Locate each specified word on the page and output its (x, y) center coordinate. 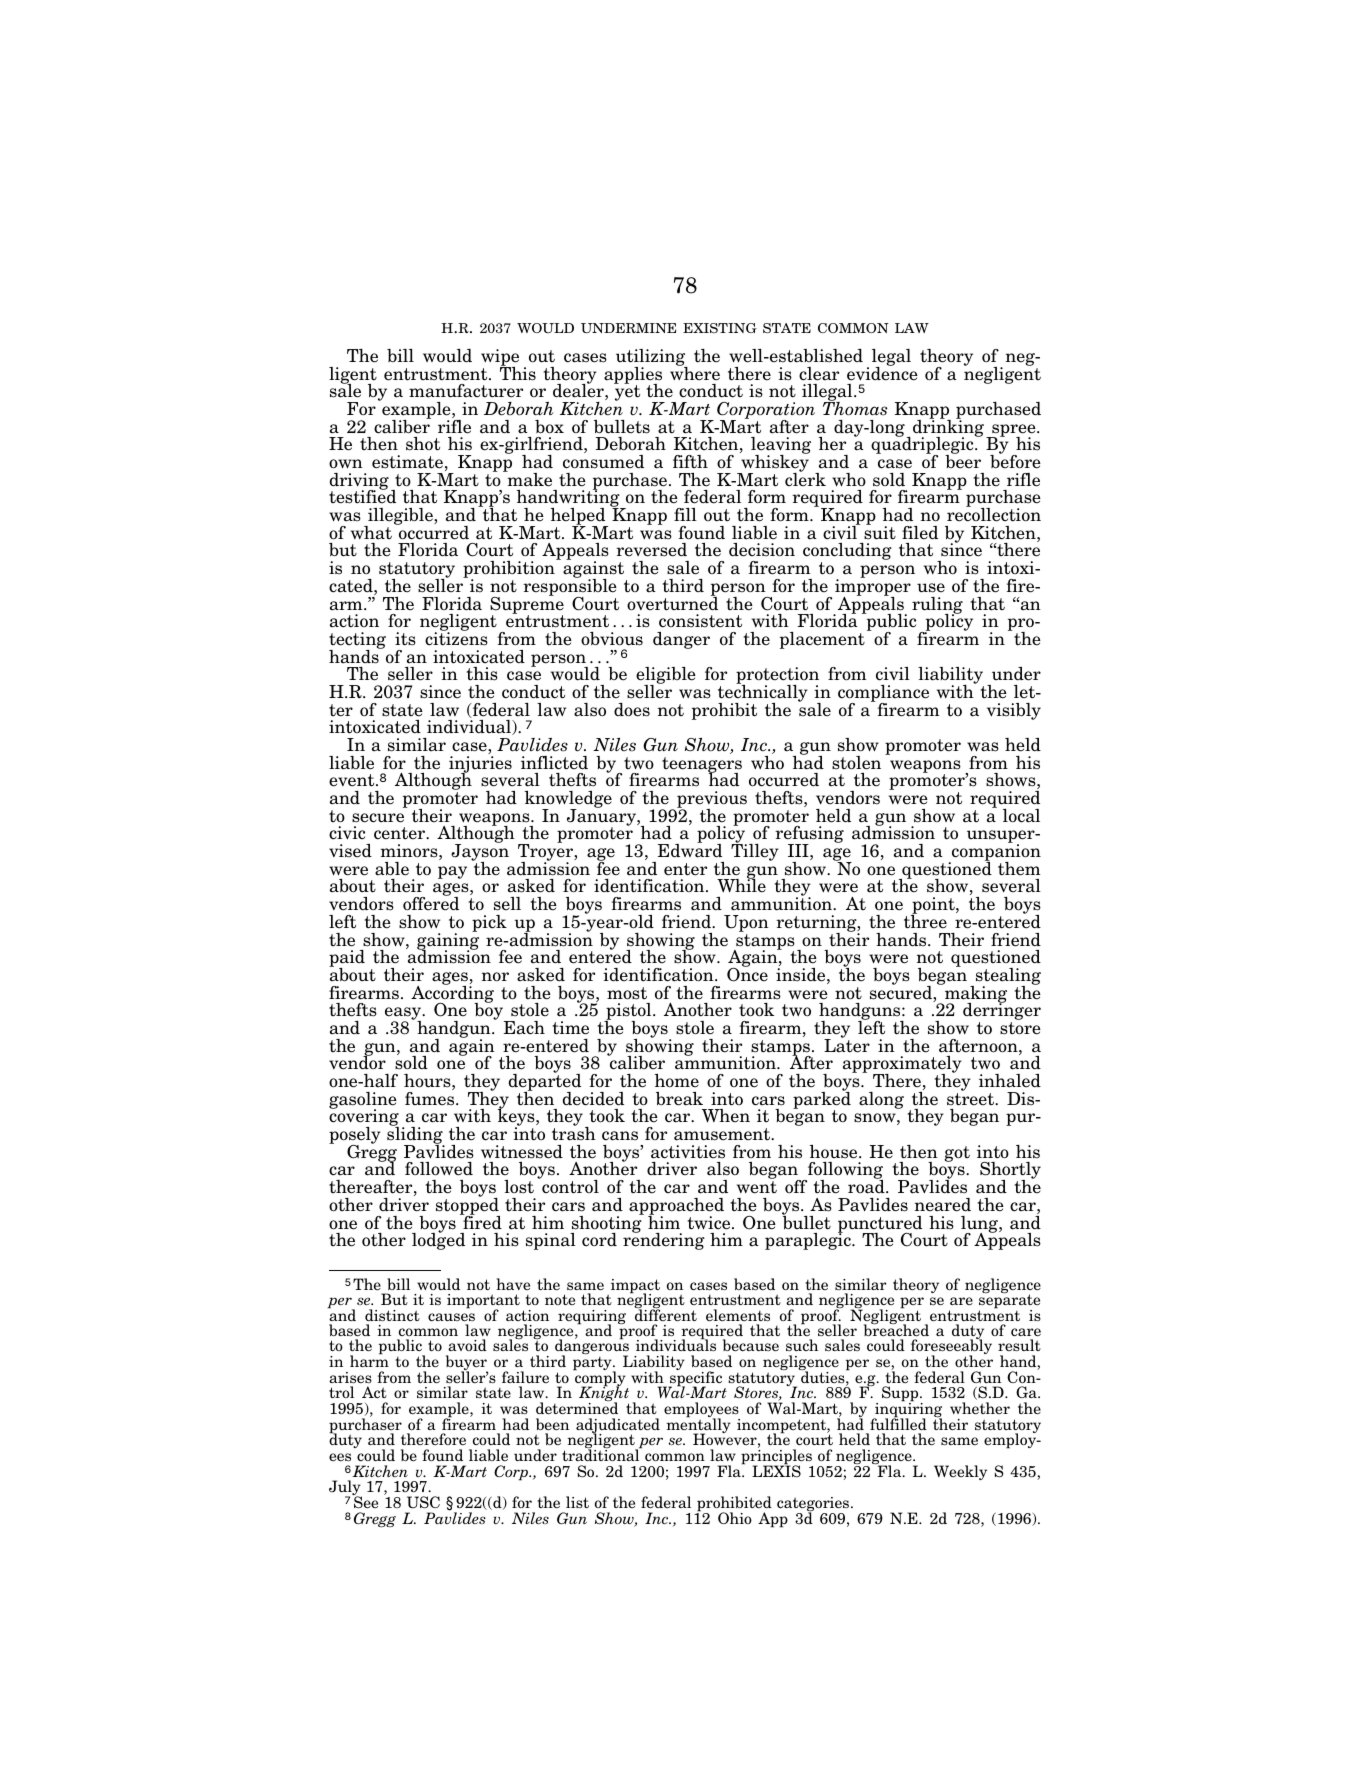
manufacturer (466, 391)
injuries (480, 765)
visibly (1014, 711)
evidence (882, 372)
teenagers (702, 766)
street (972, 1099)
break (679, 1099)
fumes (431, 1099)
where (695, 372)
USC (423, 1502)
